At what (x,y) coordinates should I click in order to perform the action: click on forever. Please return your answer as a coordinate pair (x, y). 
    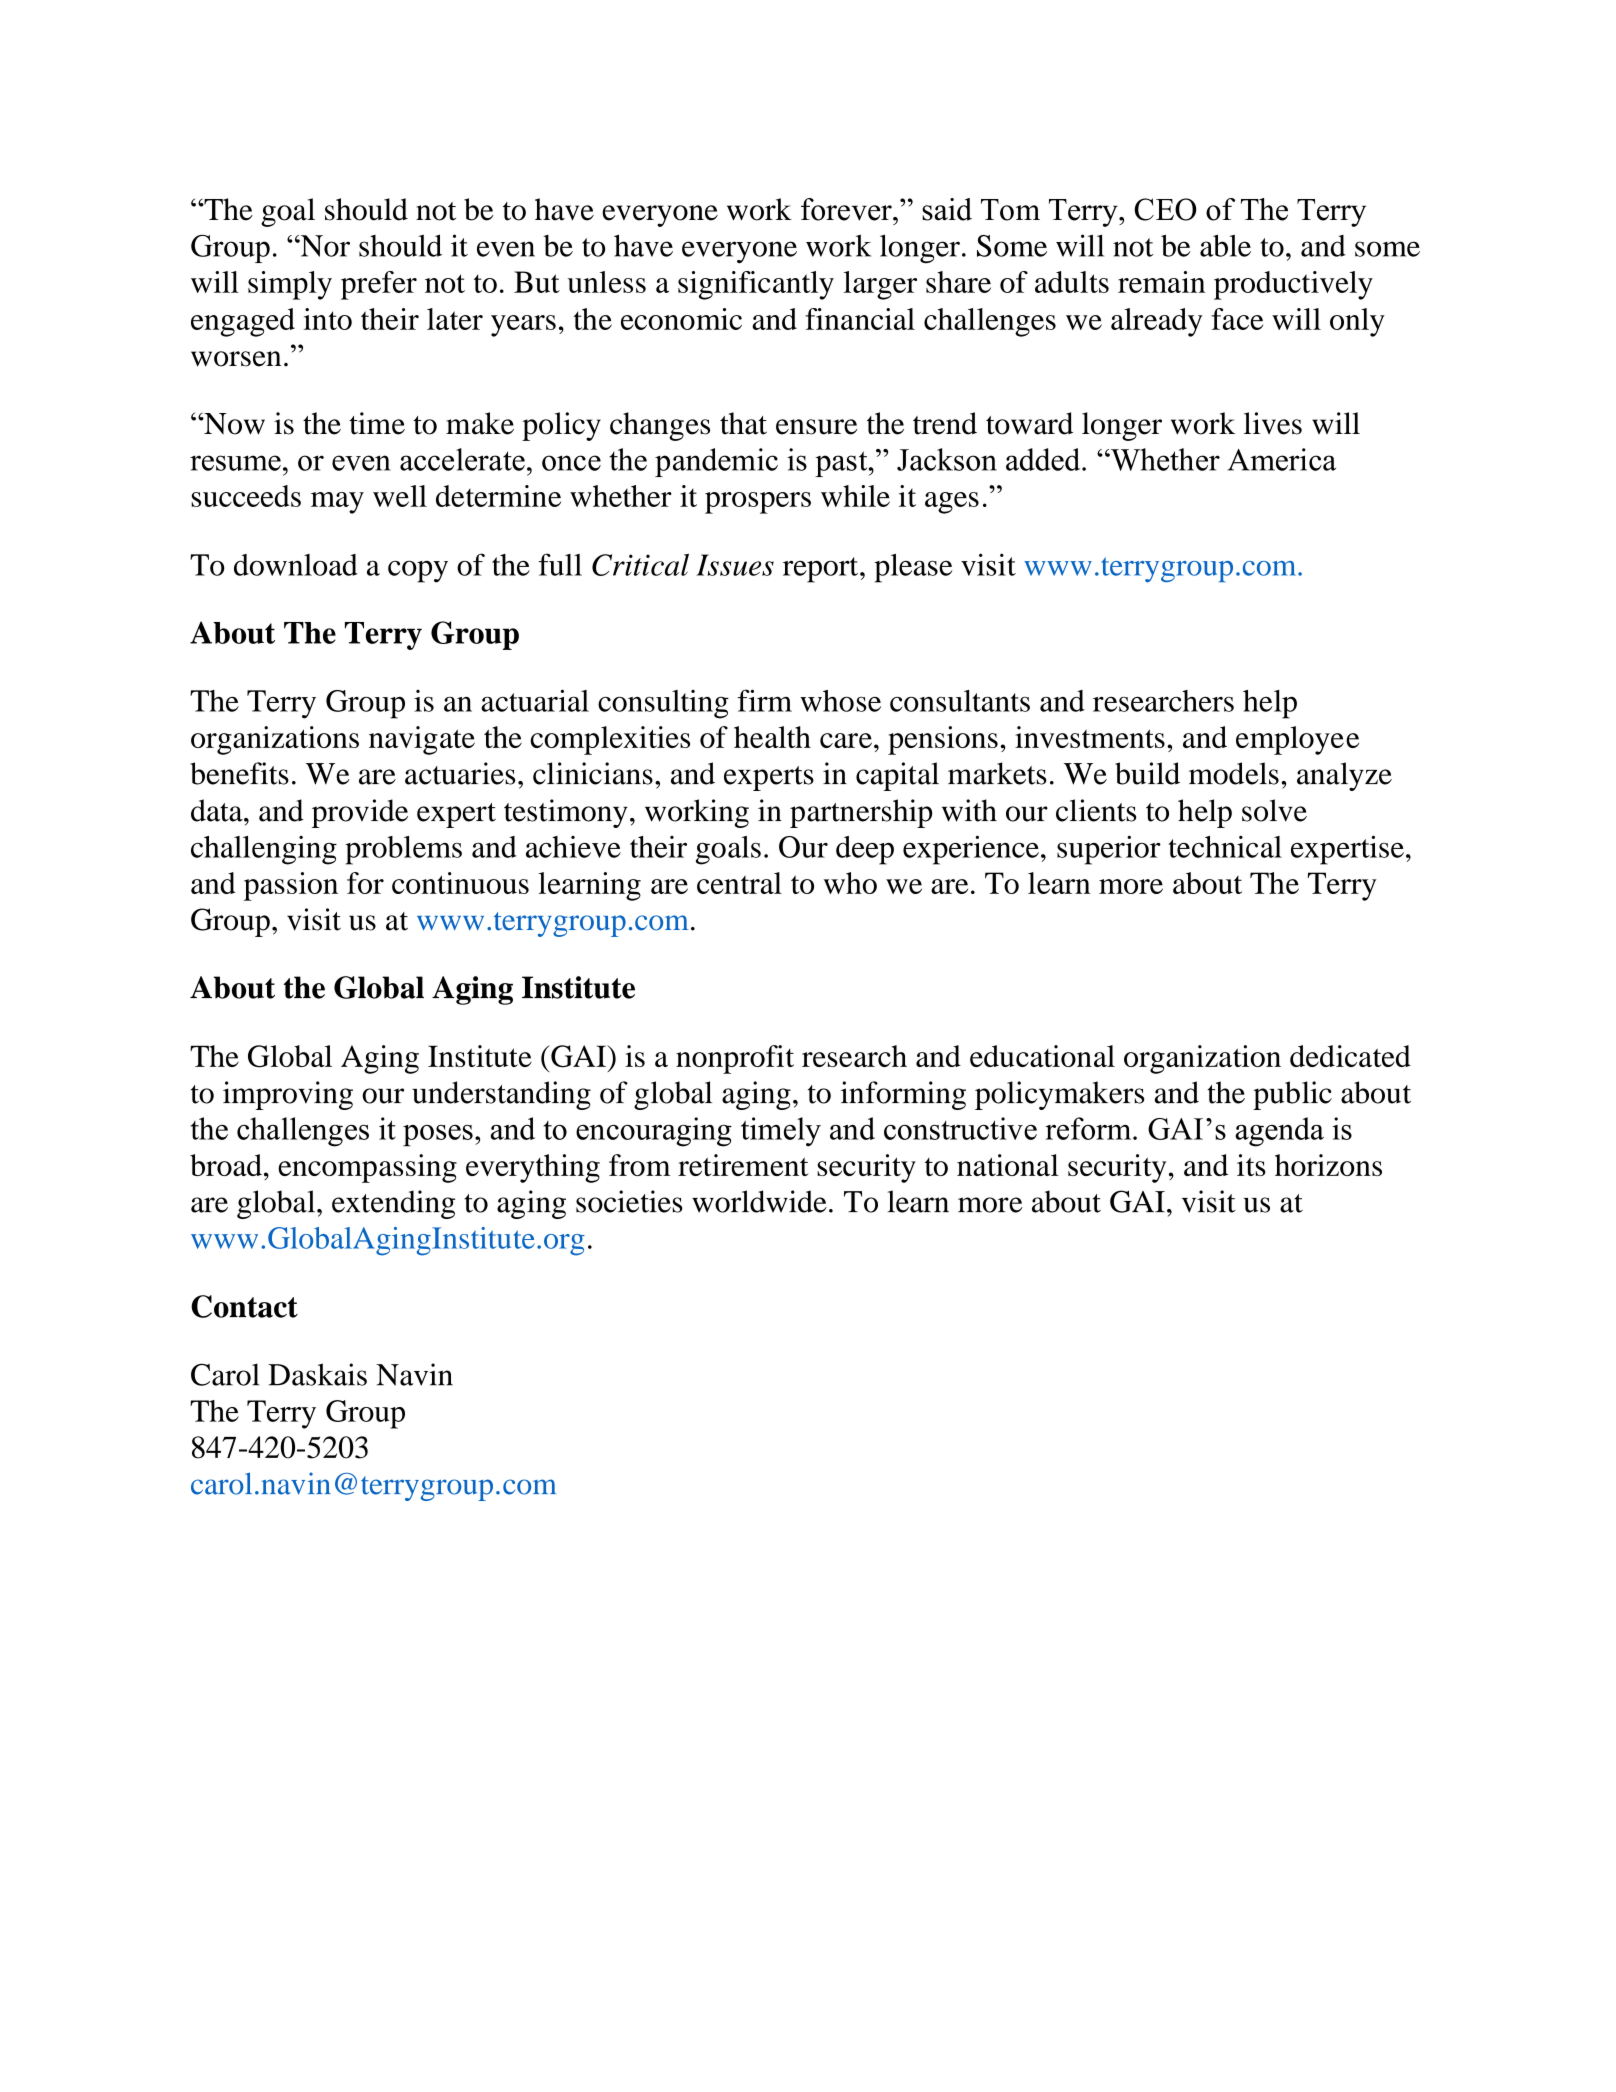
    Looking at the image, I should click on (847, 209).
